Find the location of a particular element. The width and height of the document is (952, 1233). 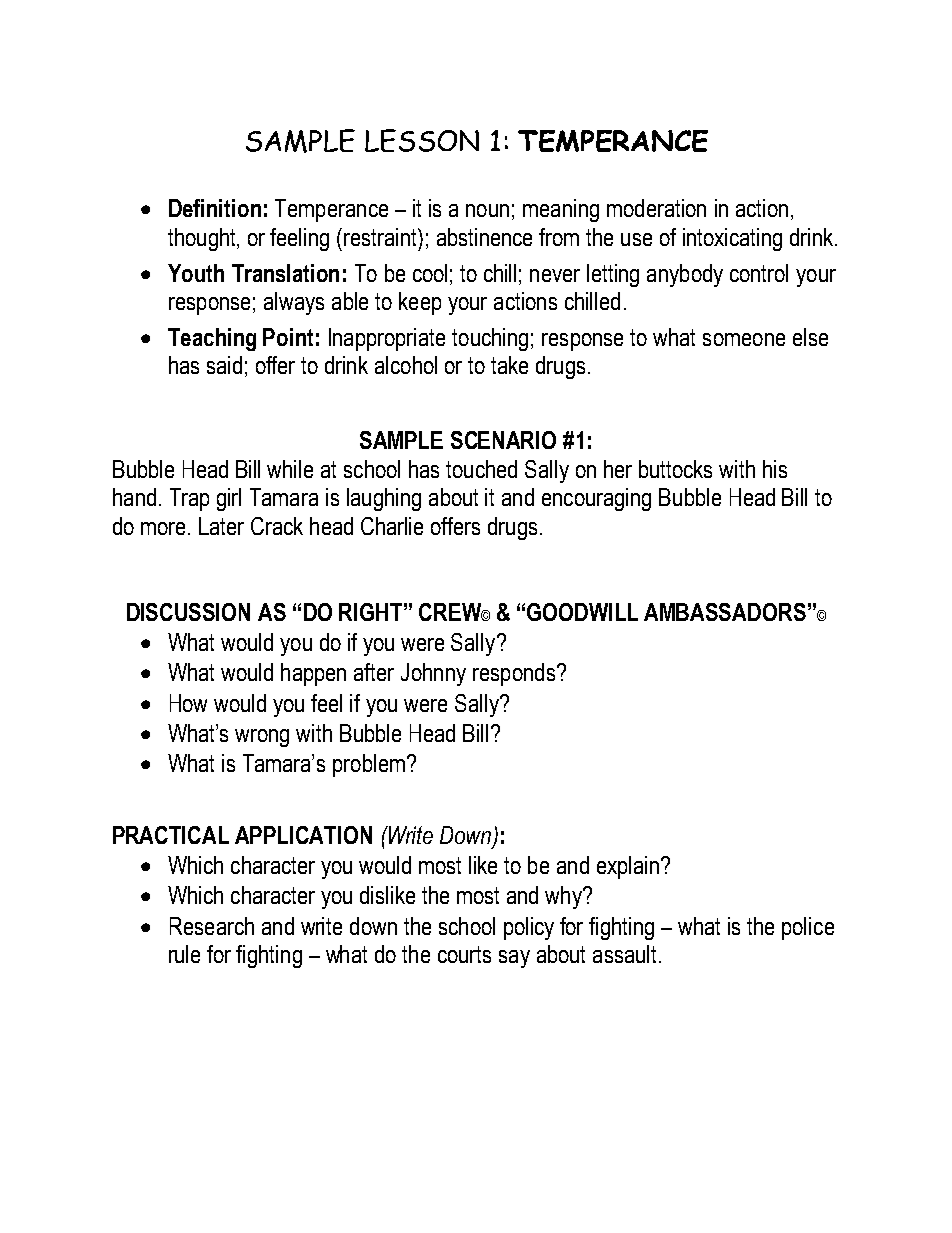

explain is located at coordinates (628, 867).
